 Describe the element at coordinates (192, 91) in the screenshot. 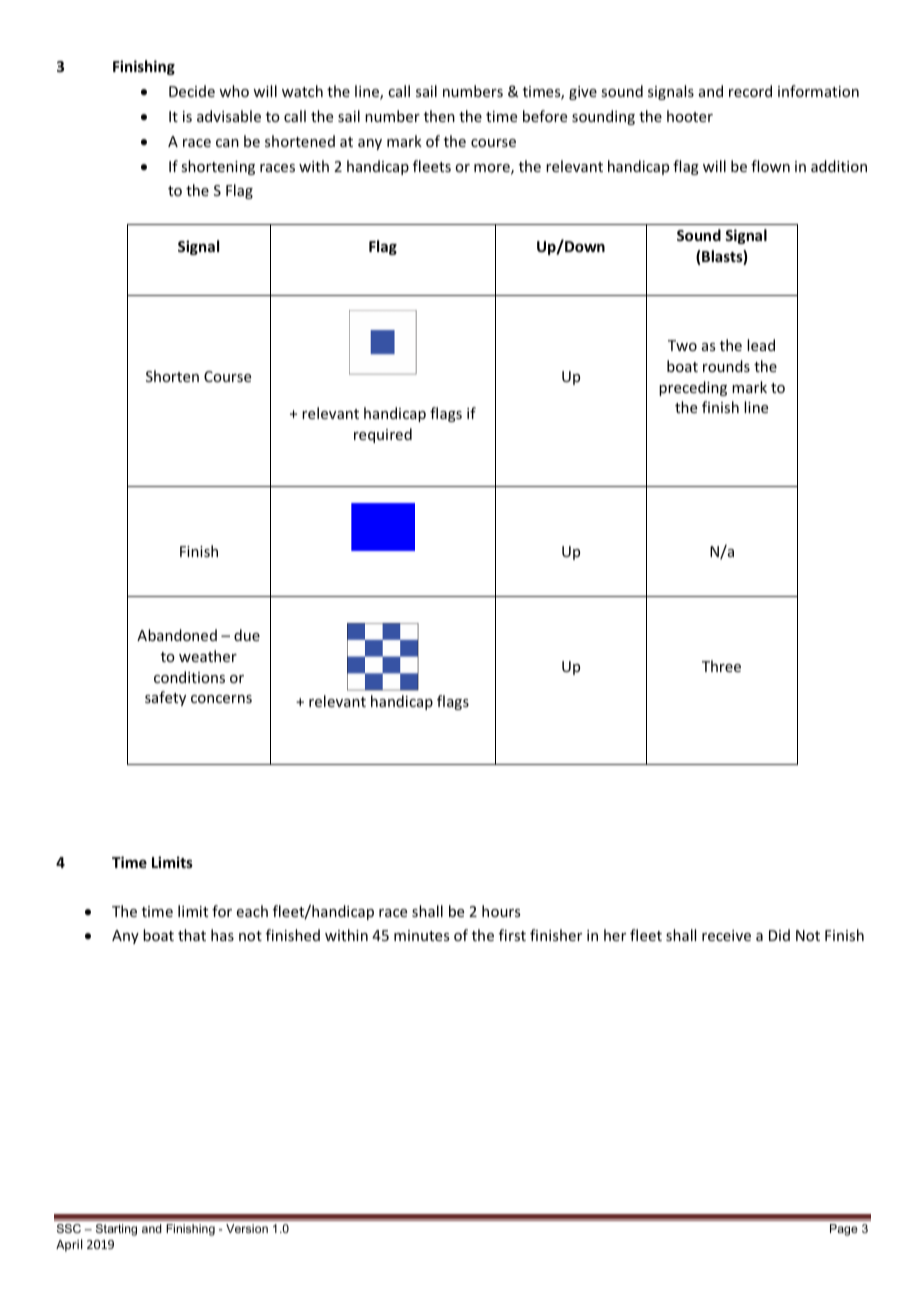

I see `Decide` at that location.
